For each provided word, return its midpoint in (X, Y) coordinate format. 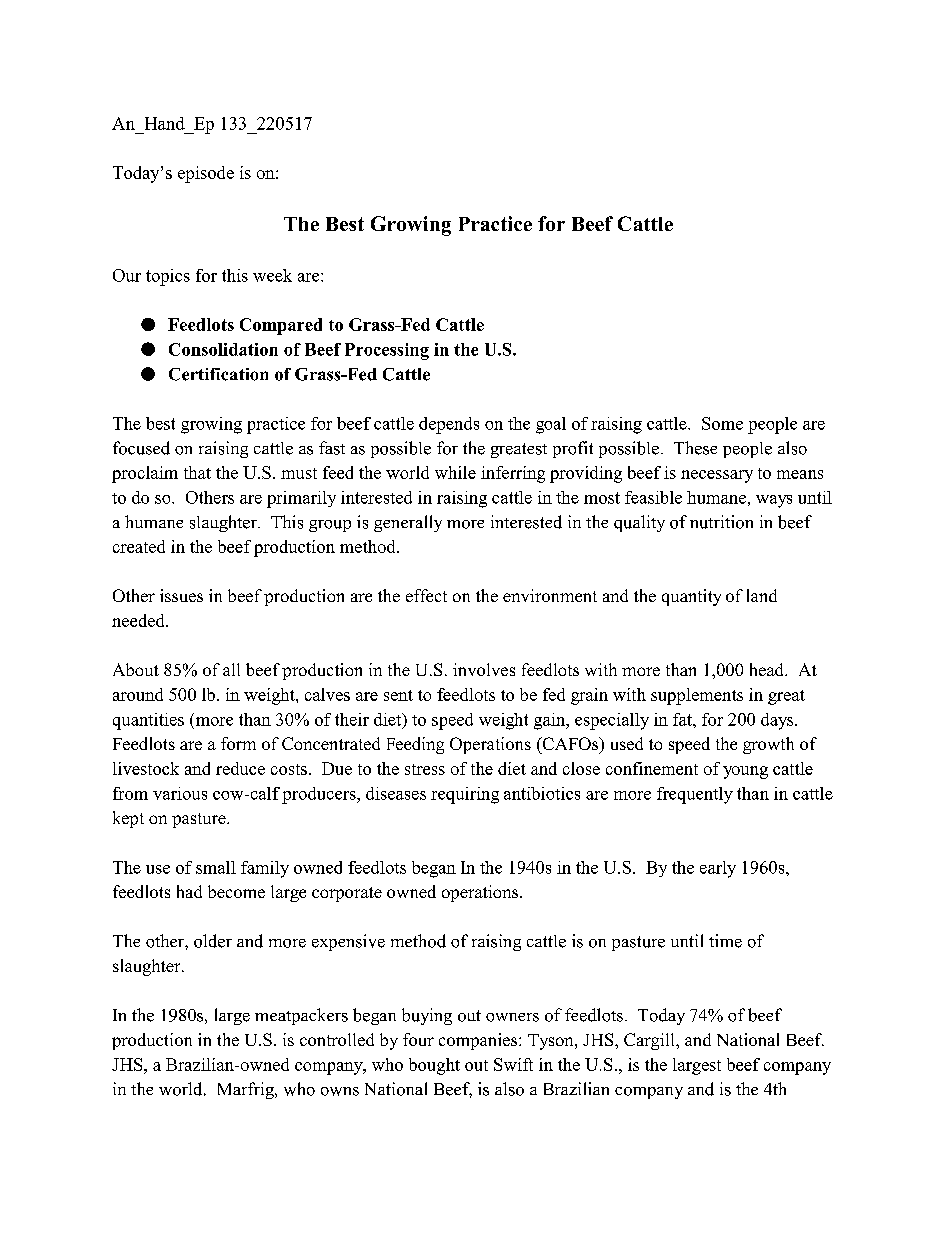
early (718, 869)
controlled (337, 1039)
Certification (218, 374)
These (695, 448)
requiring (465, 795)
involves (484, 669)
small (216, 867)
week (272, 275)
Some (722, 423)
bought (434, 1066)
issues (181, 595)
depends (449, 425)
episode (206, 174)
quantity (691, 597)
